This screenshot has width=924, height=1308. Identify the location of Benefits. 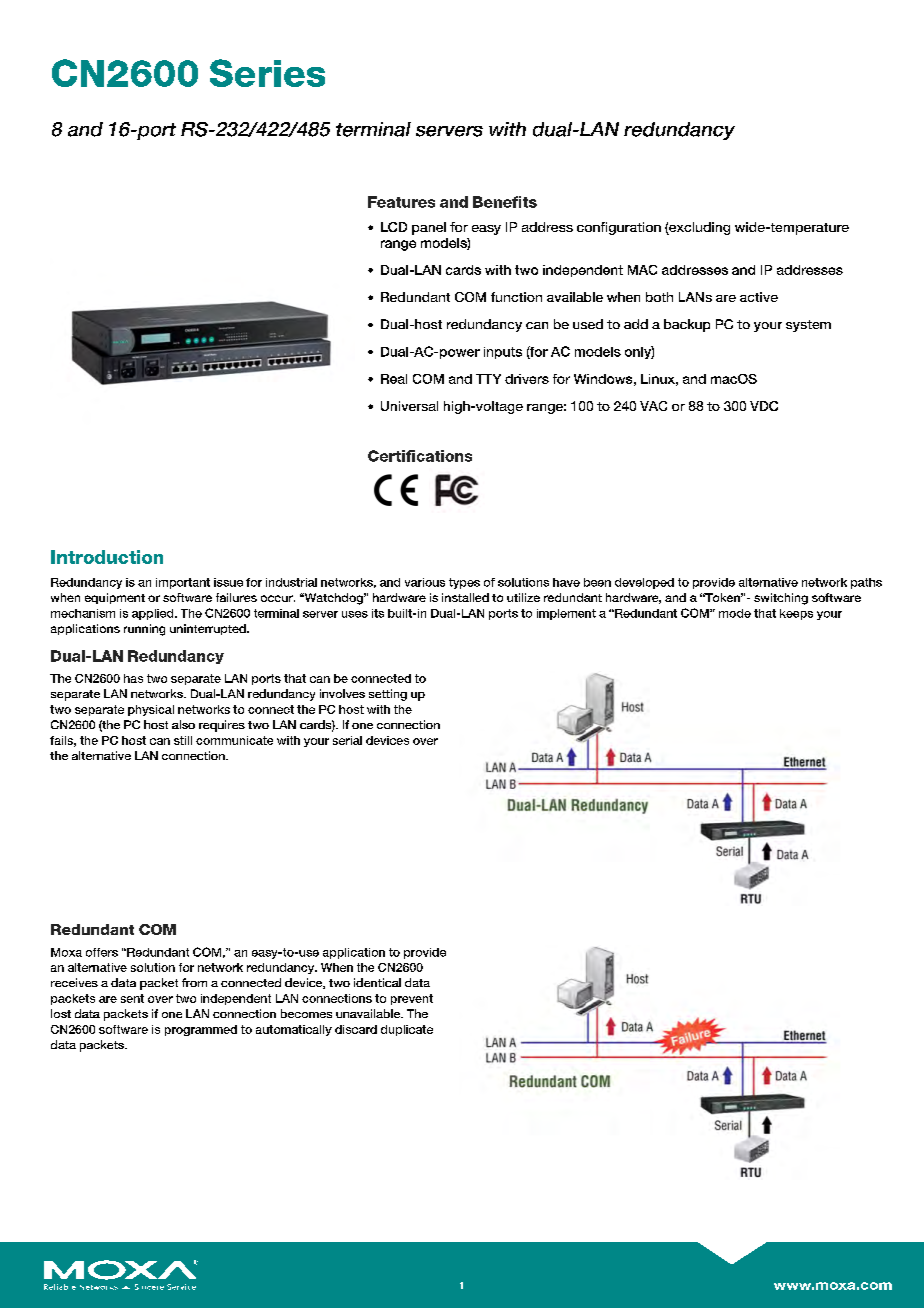
(505, 202).
